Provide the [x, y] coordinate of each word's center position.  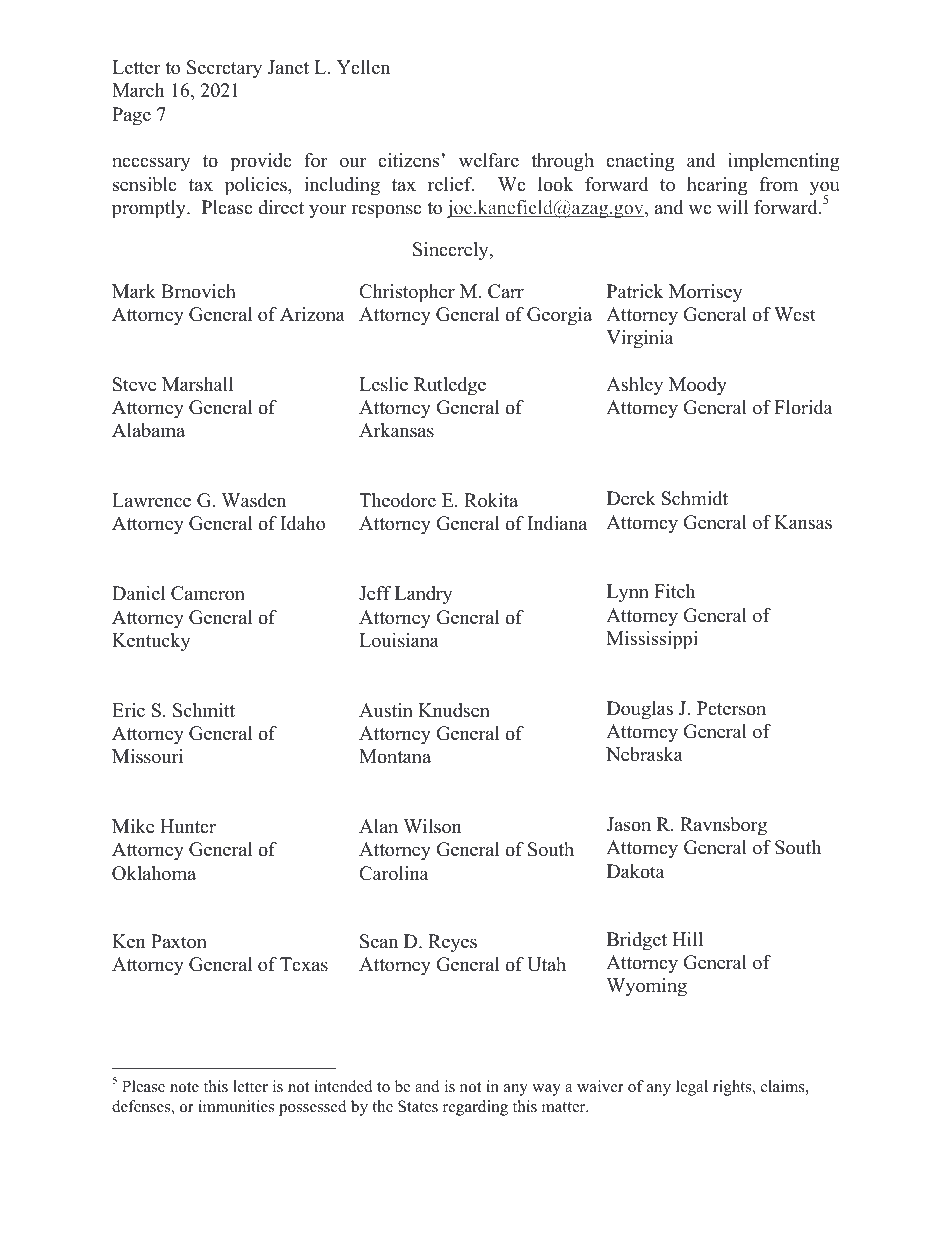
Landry [424, 595]
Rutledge [450, 386]
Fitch [674, 591]
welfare [489, 160]
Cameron [208, 593]
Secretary [224, 69]
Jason [628, 824]
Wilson [432, 826]
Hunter [188, 826]
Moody [698, 386]
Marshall [197, 384]
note [184, 1087]
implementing [784, 162]
